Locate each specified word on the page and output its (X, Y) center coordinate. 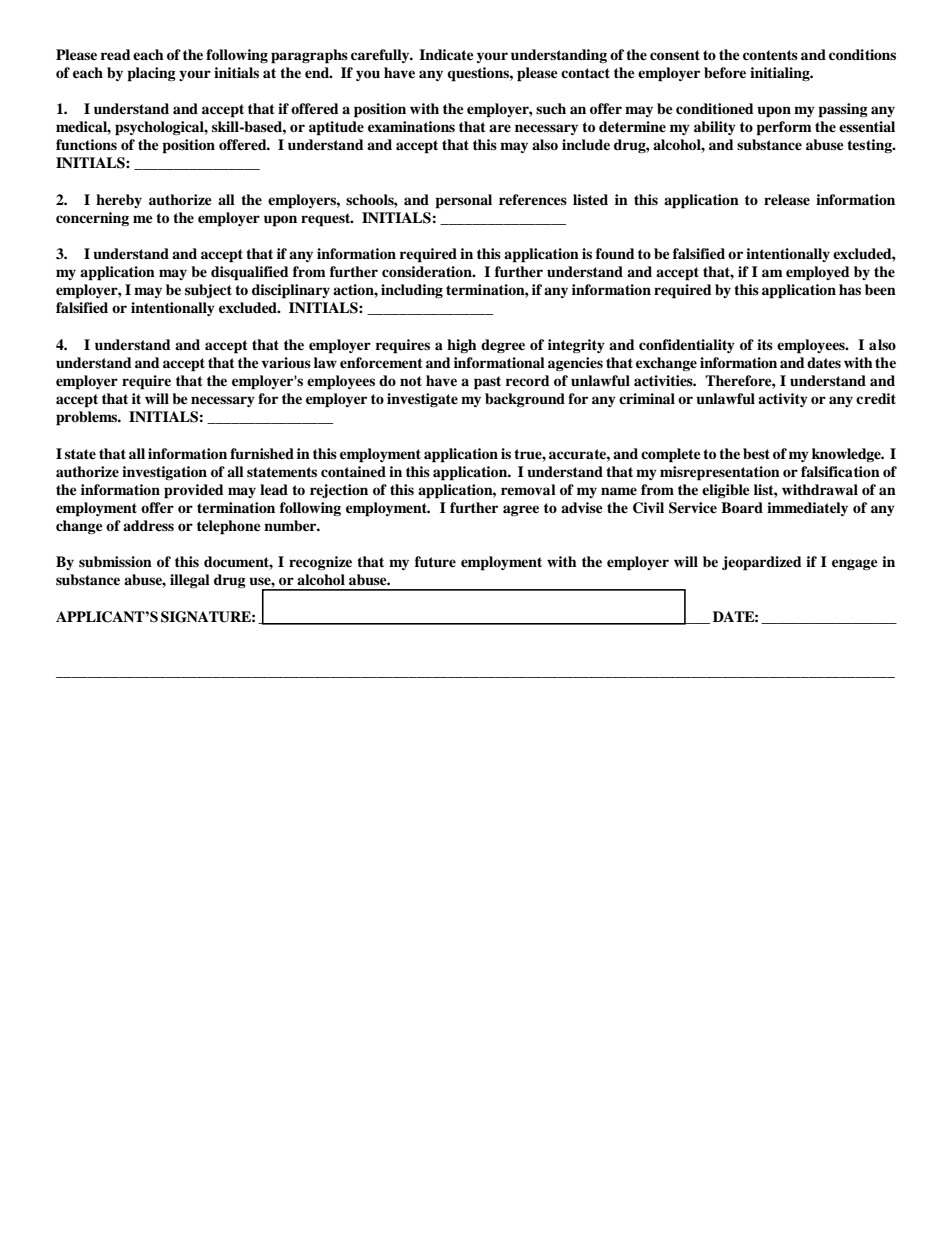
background (525, 400)
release (787, 199)
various (286, 362)
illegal (190, 581)
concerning (92, 219)
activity (783, 400)
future (435, 561)
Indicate (446, 54)
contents (770, 55)
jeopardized (762, 563)
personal (463, 201)
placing (151, 74)
